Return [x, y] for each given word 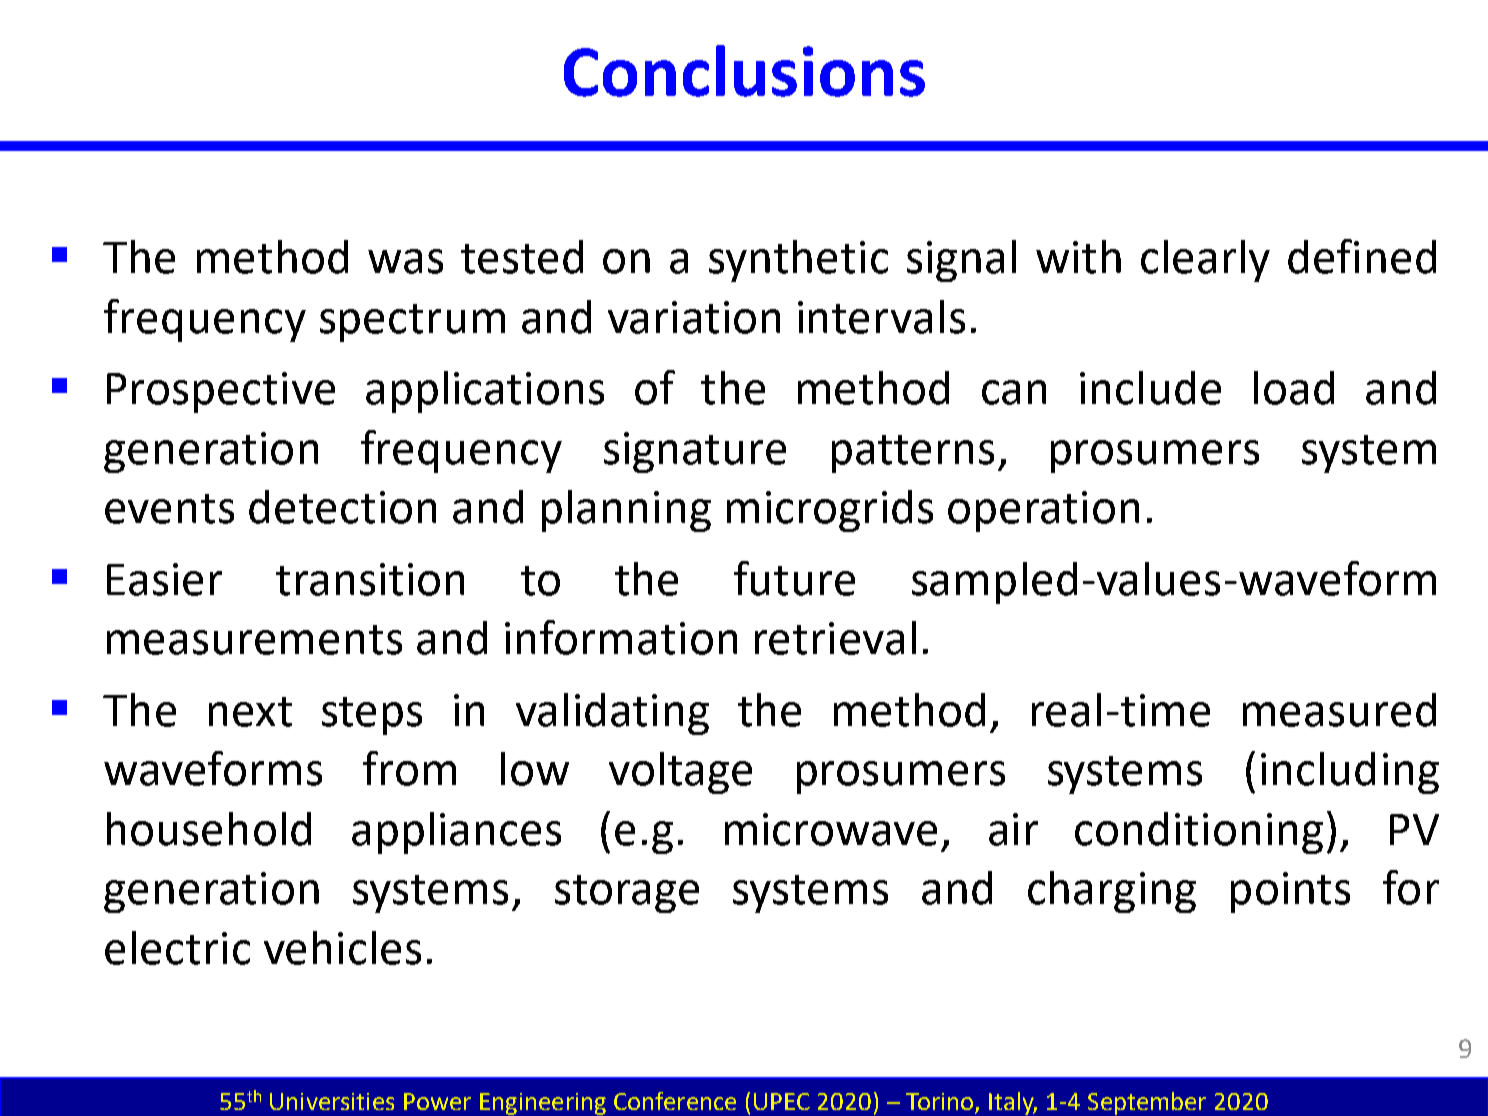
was [405, 261]
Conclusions [744, 71]
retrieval [835, 638]
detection [342, 507]
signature [695, 452]
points [1290, 892]
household [209, 829]
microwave [831, 829]
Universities [332, 1101]
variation [694, 317]
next [250, 712]
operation [1043, 511]
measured [1339, 710]
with [1078, 257]
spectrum [412, 323]
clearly [1205, 261]
